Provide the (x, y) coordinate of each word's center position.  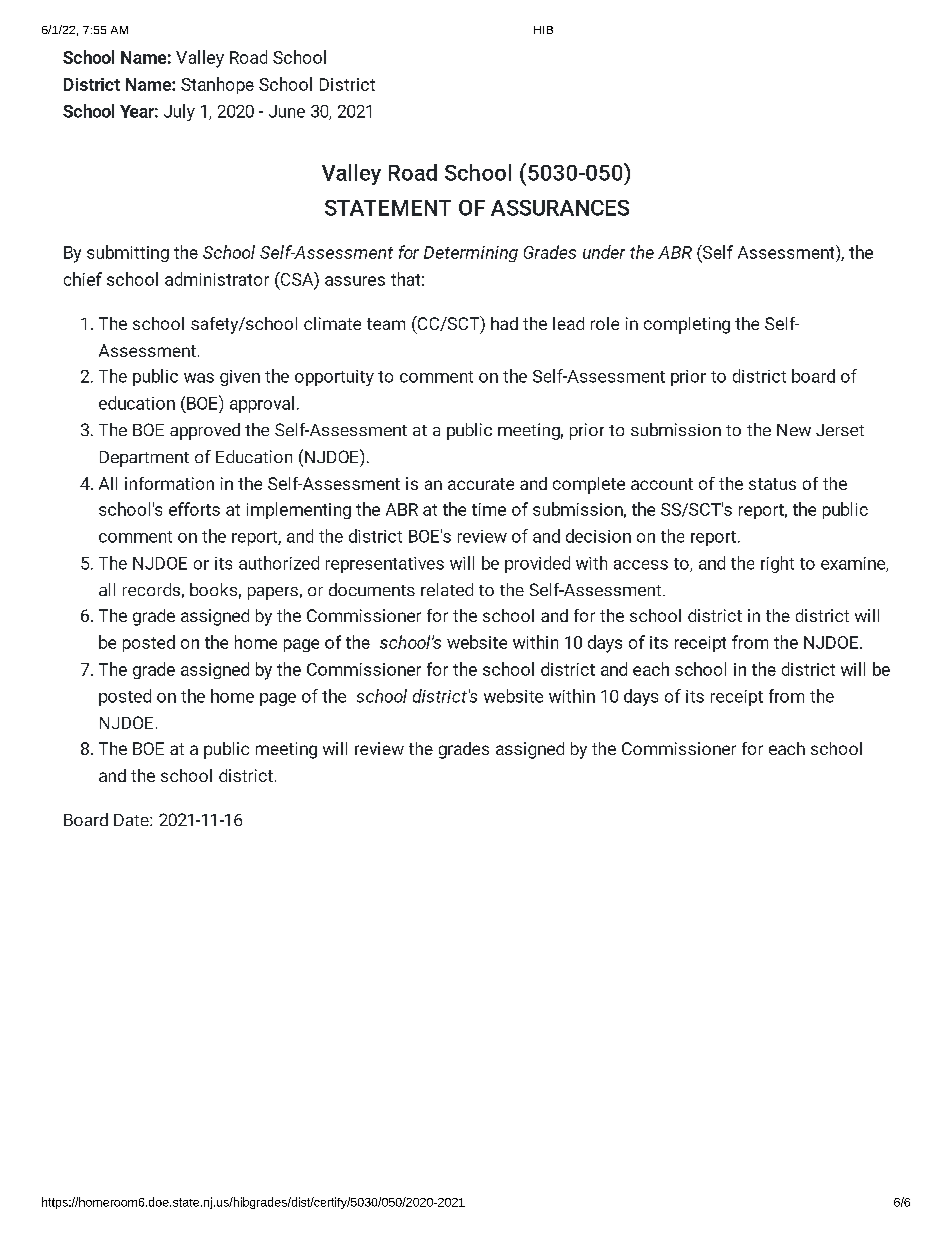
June (287, 111)
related (447, 589)
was (199, 378)
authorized (279, 563)
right (777, 564)
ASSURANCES (560, 208)
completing (687, 325)
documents (372, 589)
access (641, 565)
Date (132, 820)
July (179, 112)
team (386, 324)
